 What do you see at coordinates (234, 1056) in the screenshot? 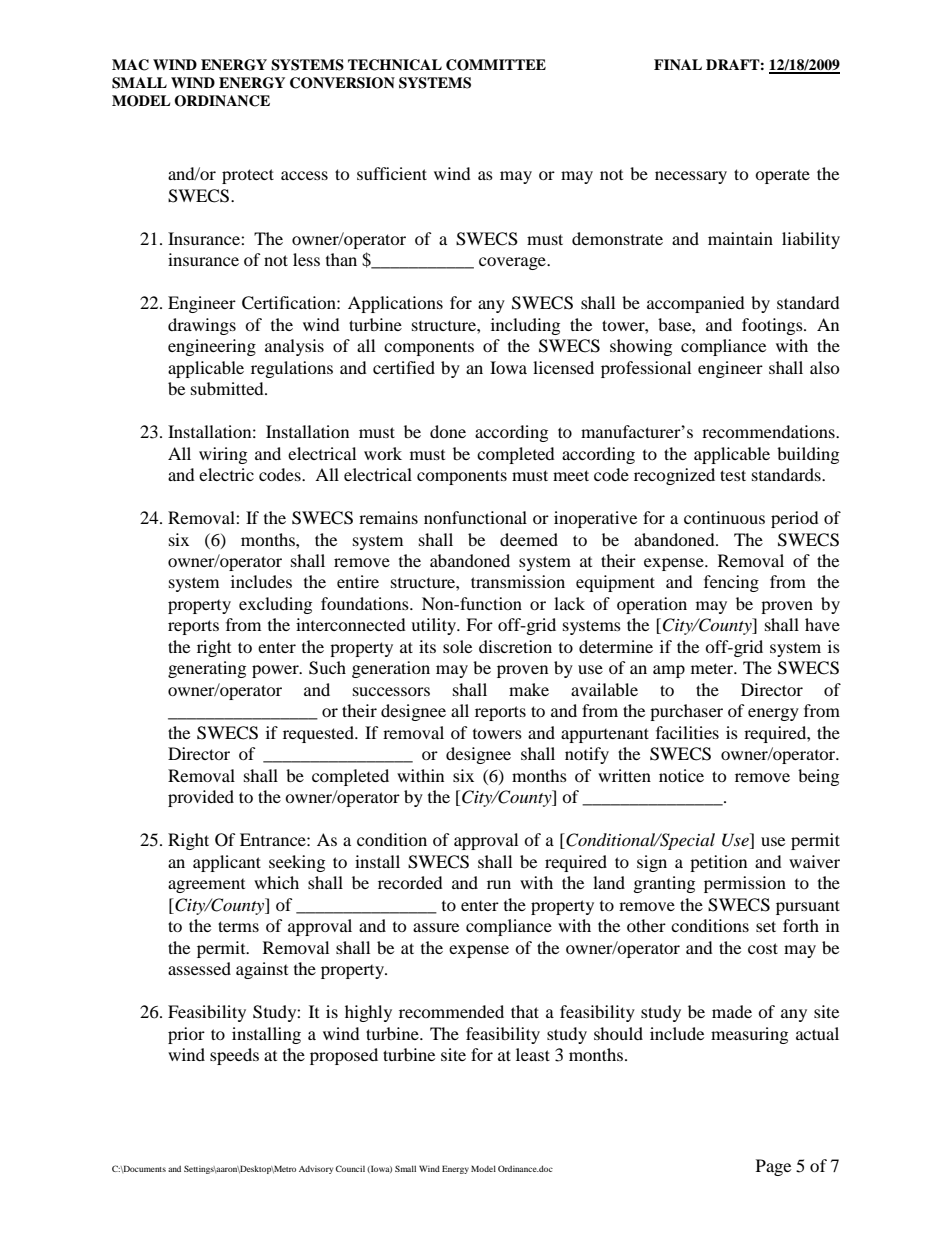
I see `speeds` at bounding box center [234, 1056].
